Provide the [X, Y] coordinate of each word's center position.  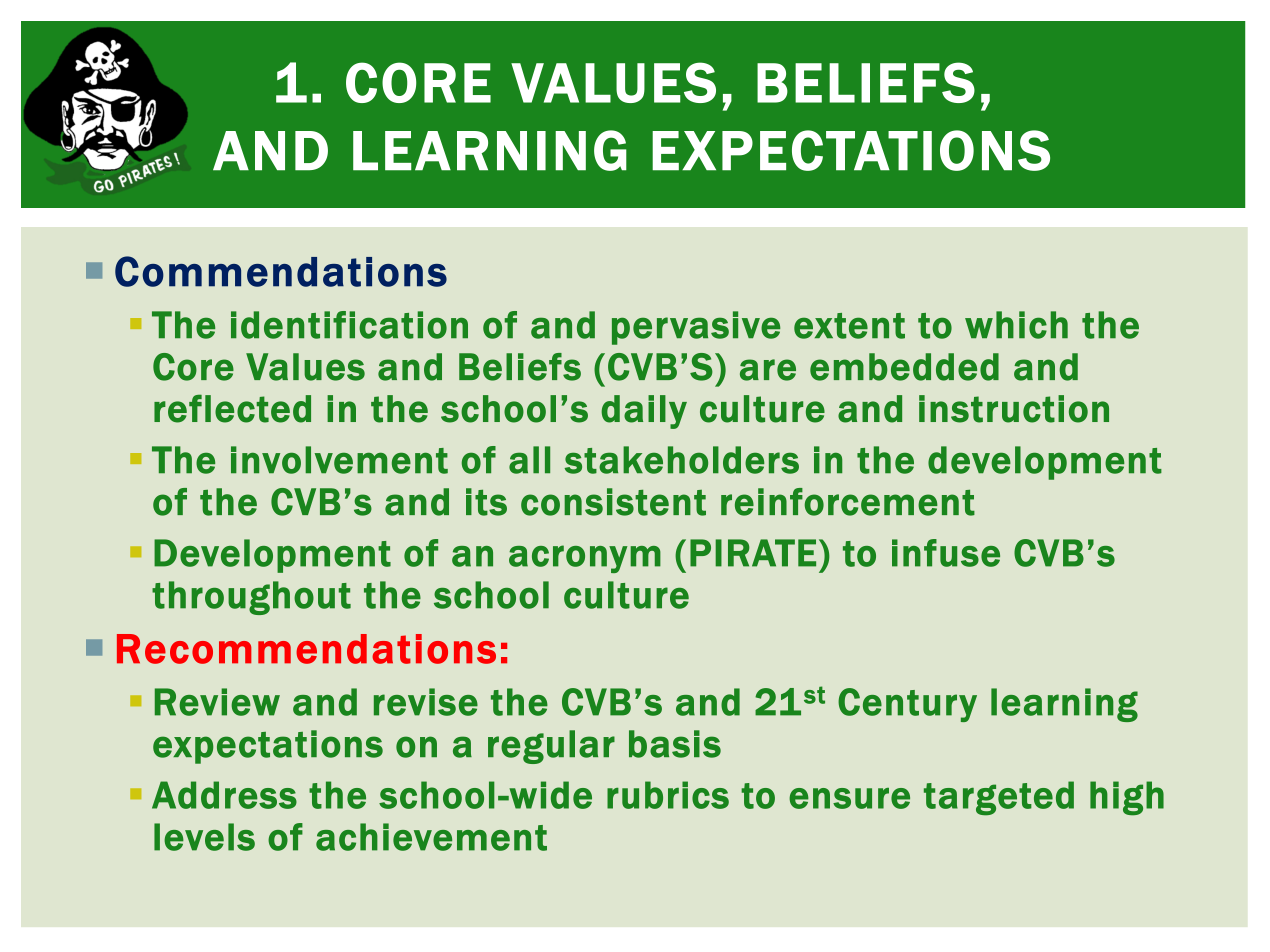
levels [204, 837]
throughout [251, 598]
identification [349, 325]
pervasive [696, 328]
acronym [585, 559]
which [1016, 325]
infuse [946, 553]
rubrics [668, 795]
